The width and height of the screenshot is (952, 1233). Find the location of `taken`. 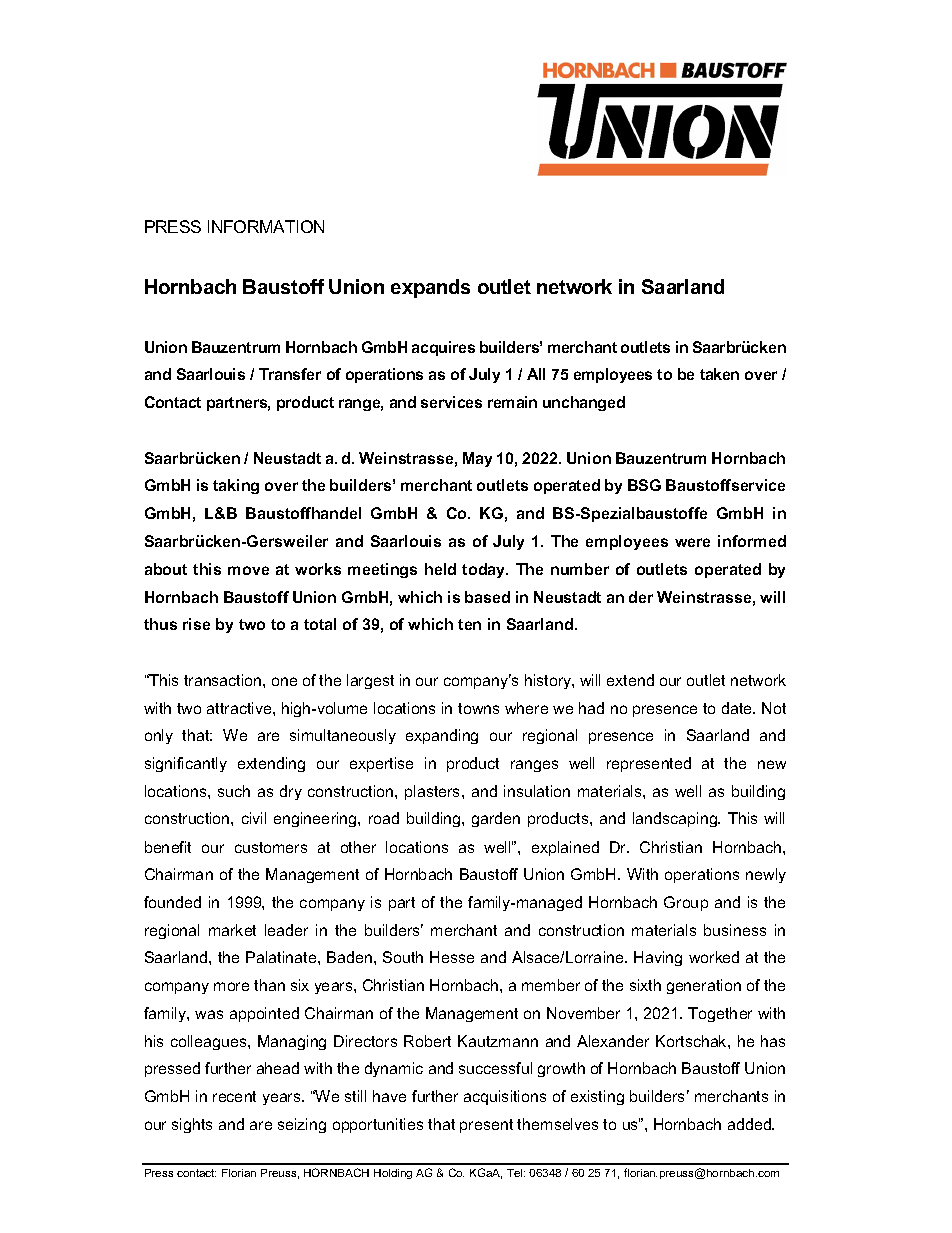

taken is located at coordinates (719, 374).
